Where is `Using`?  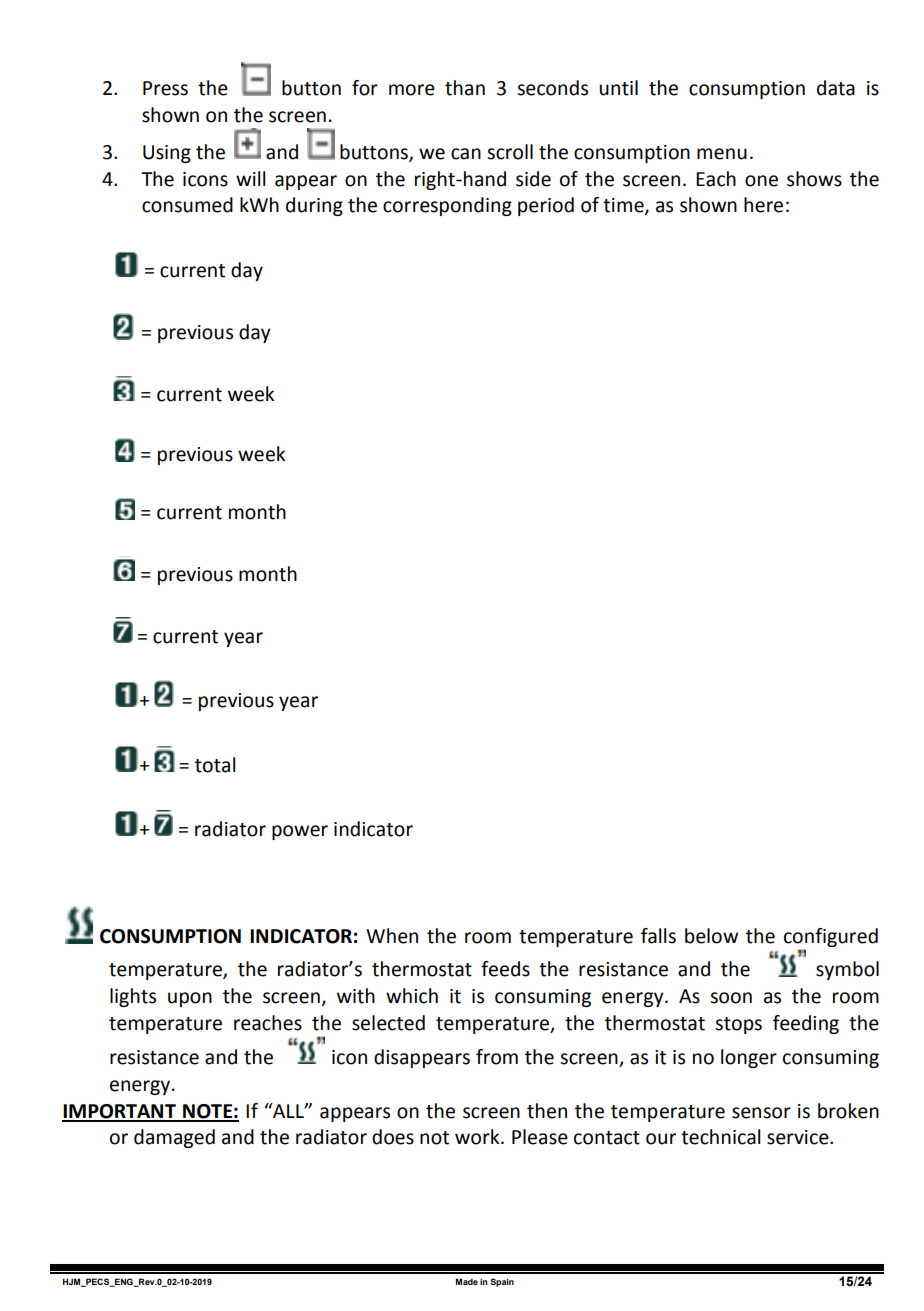 Using is located at coordinates (167, 154).
